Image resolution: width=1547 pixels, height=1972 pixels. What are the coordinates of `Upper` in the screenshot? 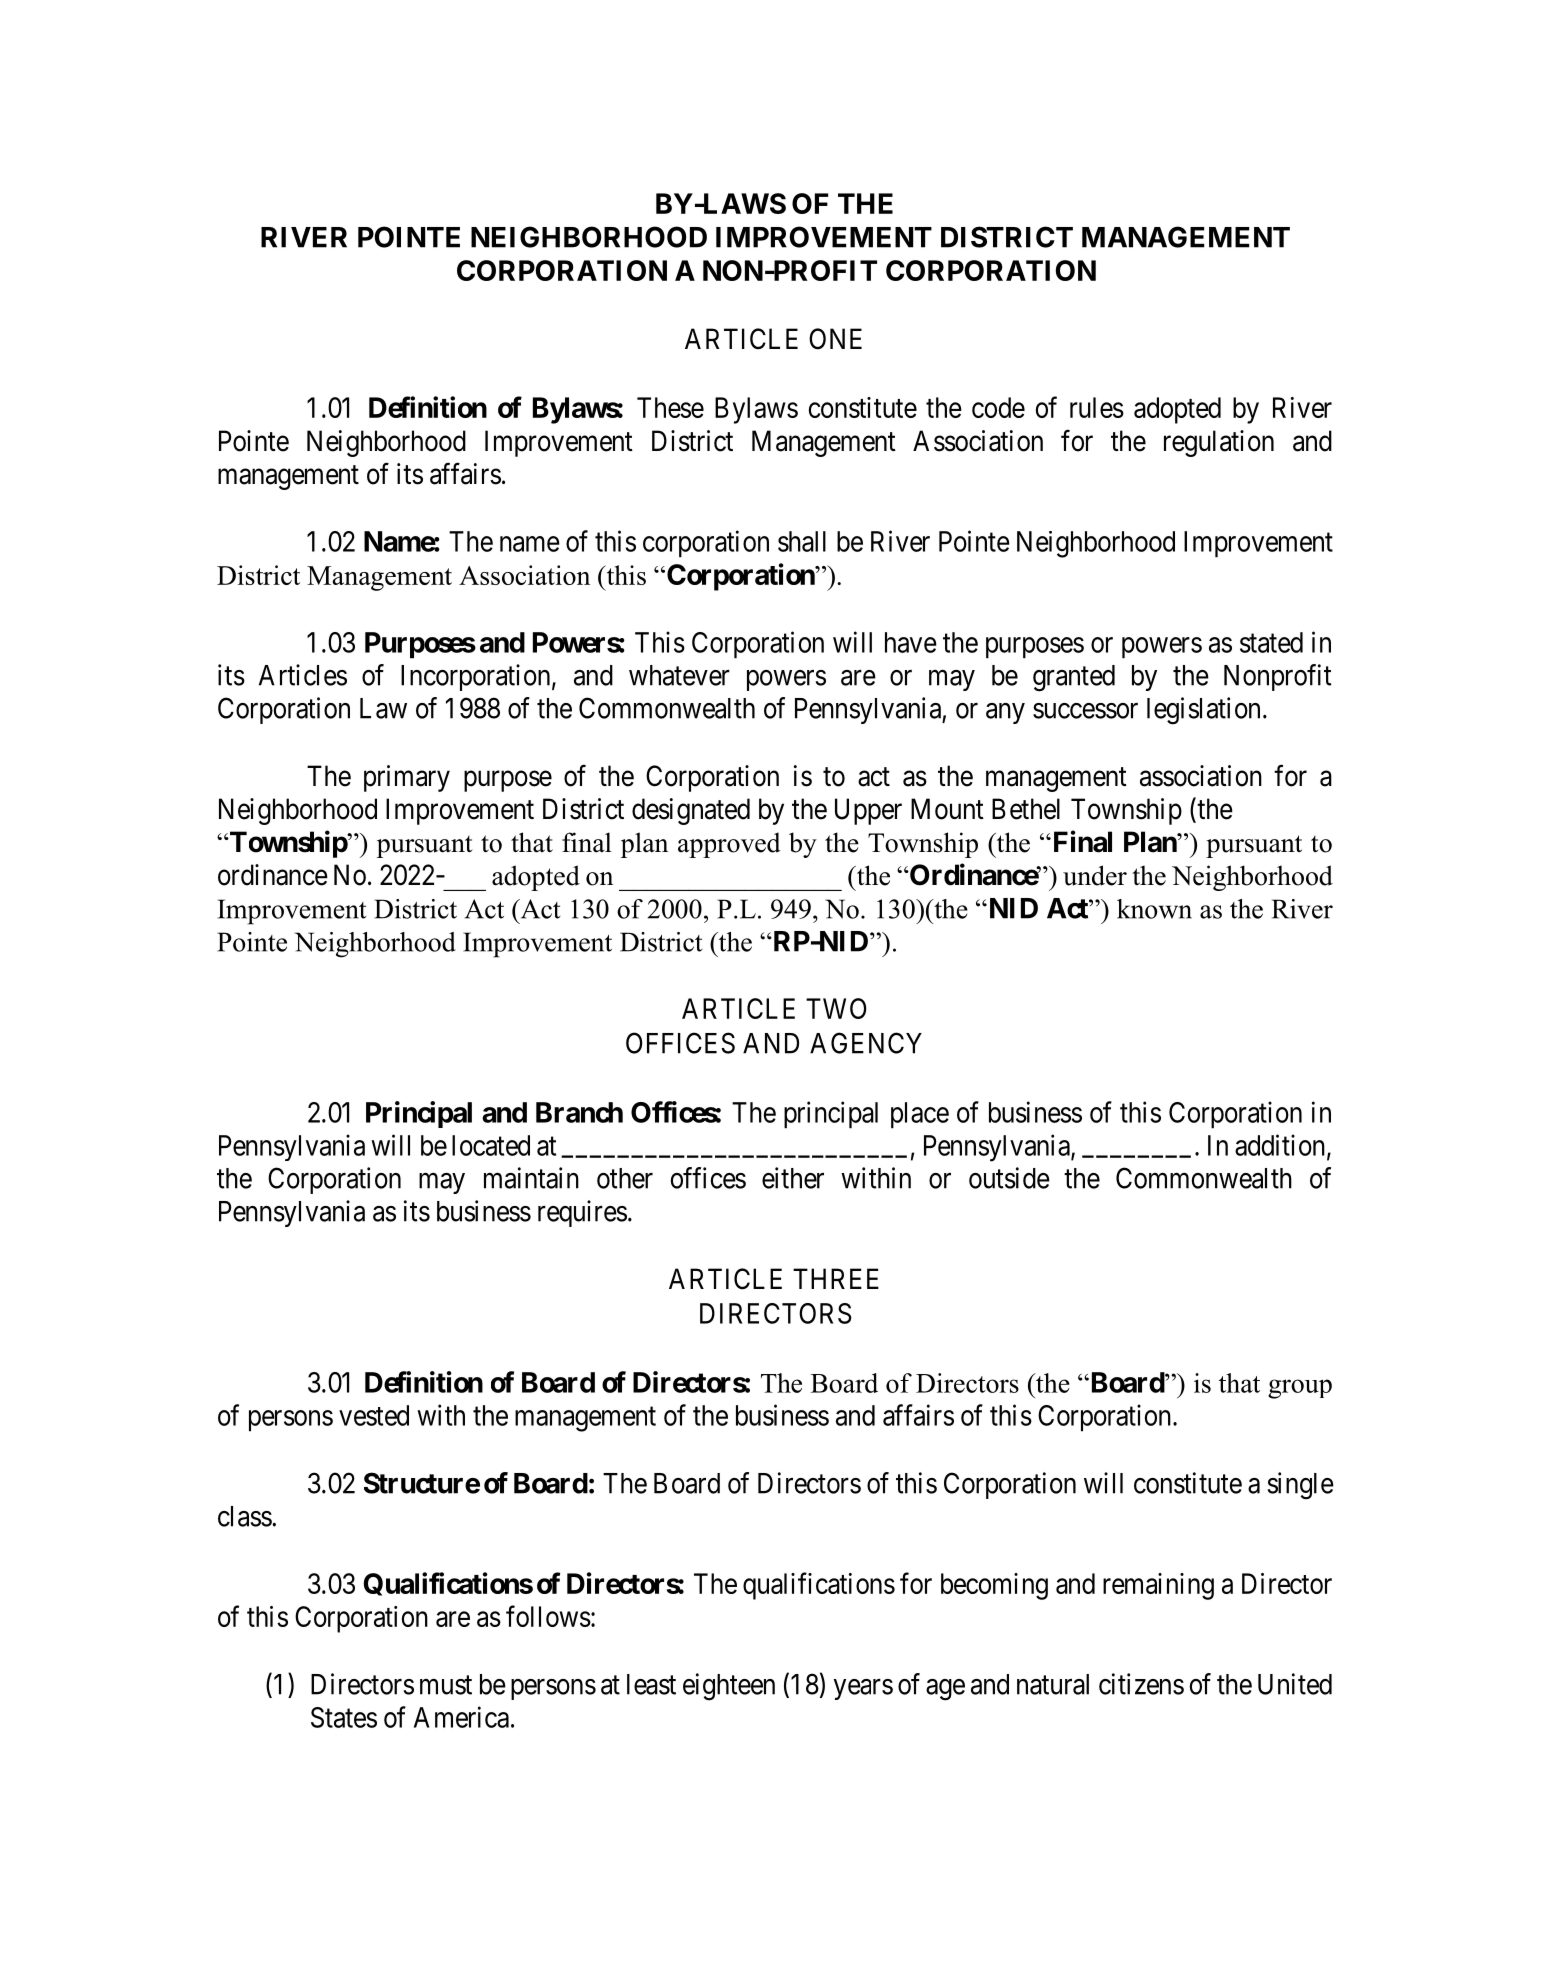 It's located at (868, 811).
